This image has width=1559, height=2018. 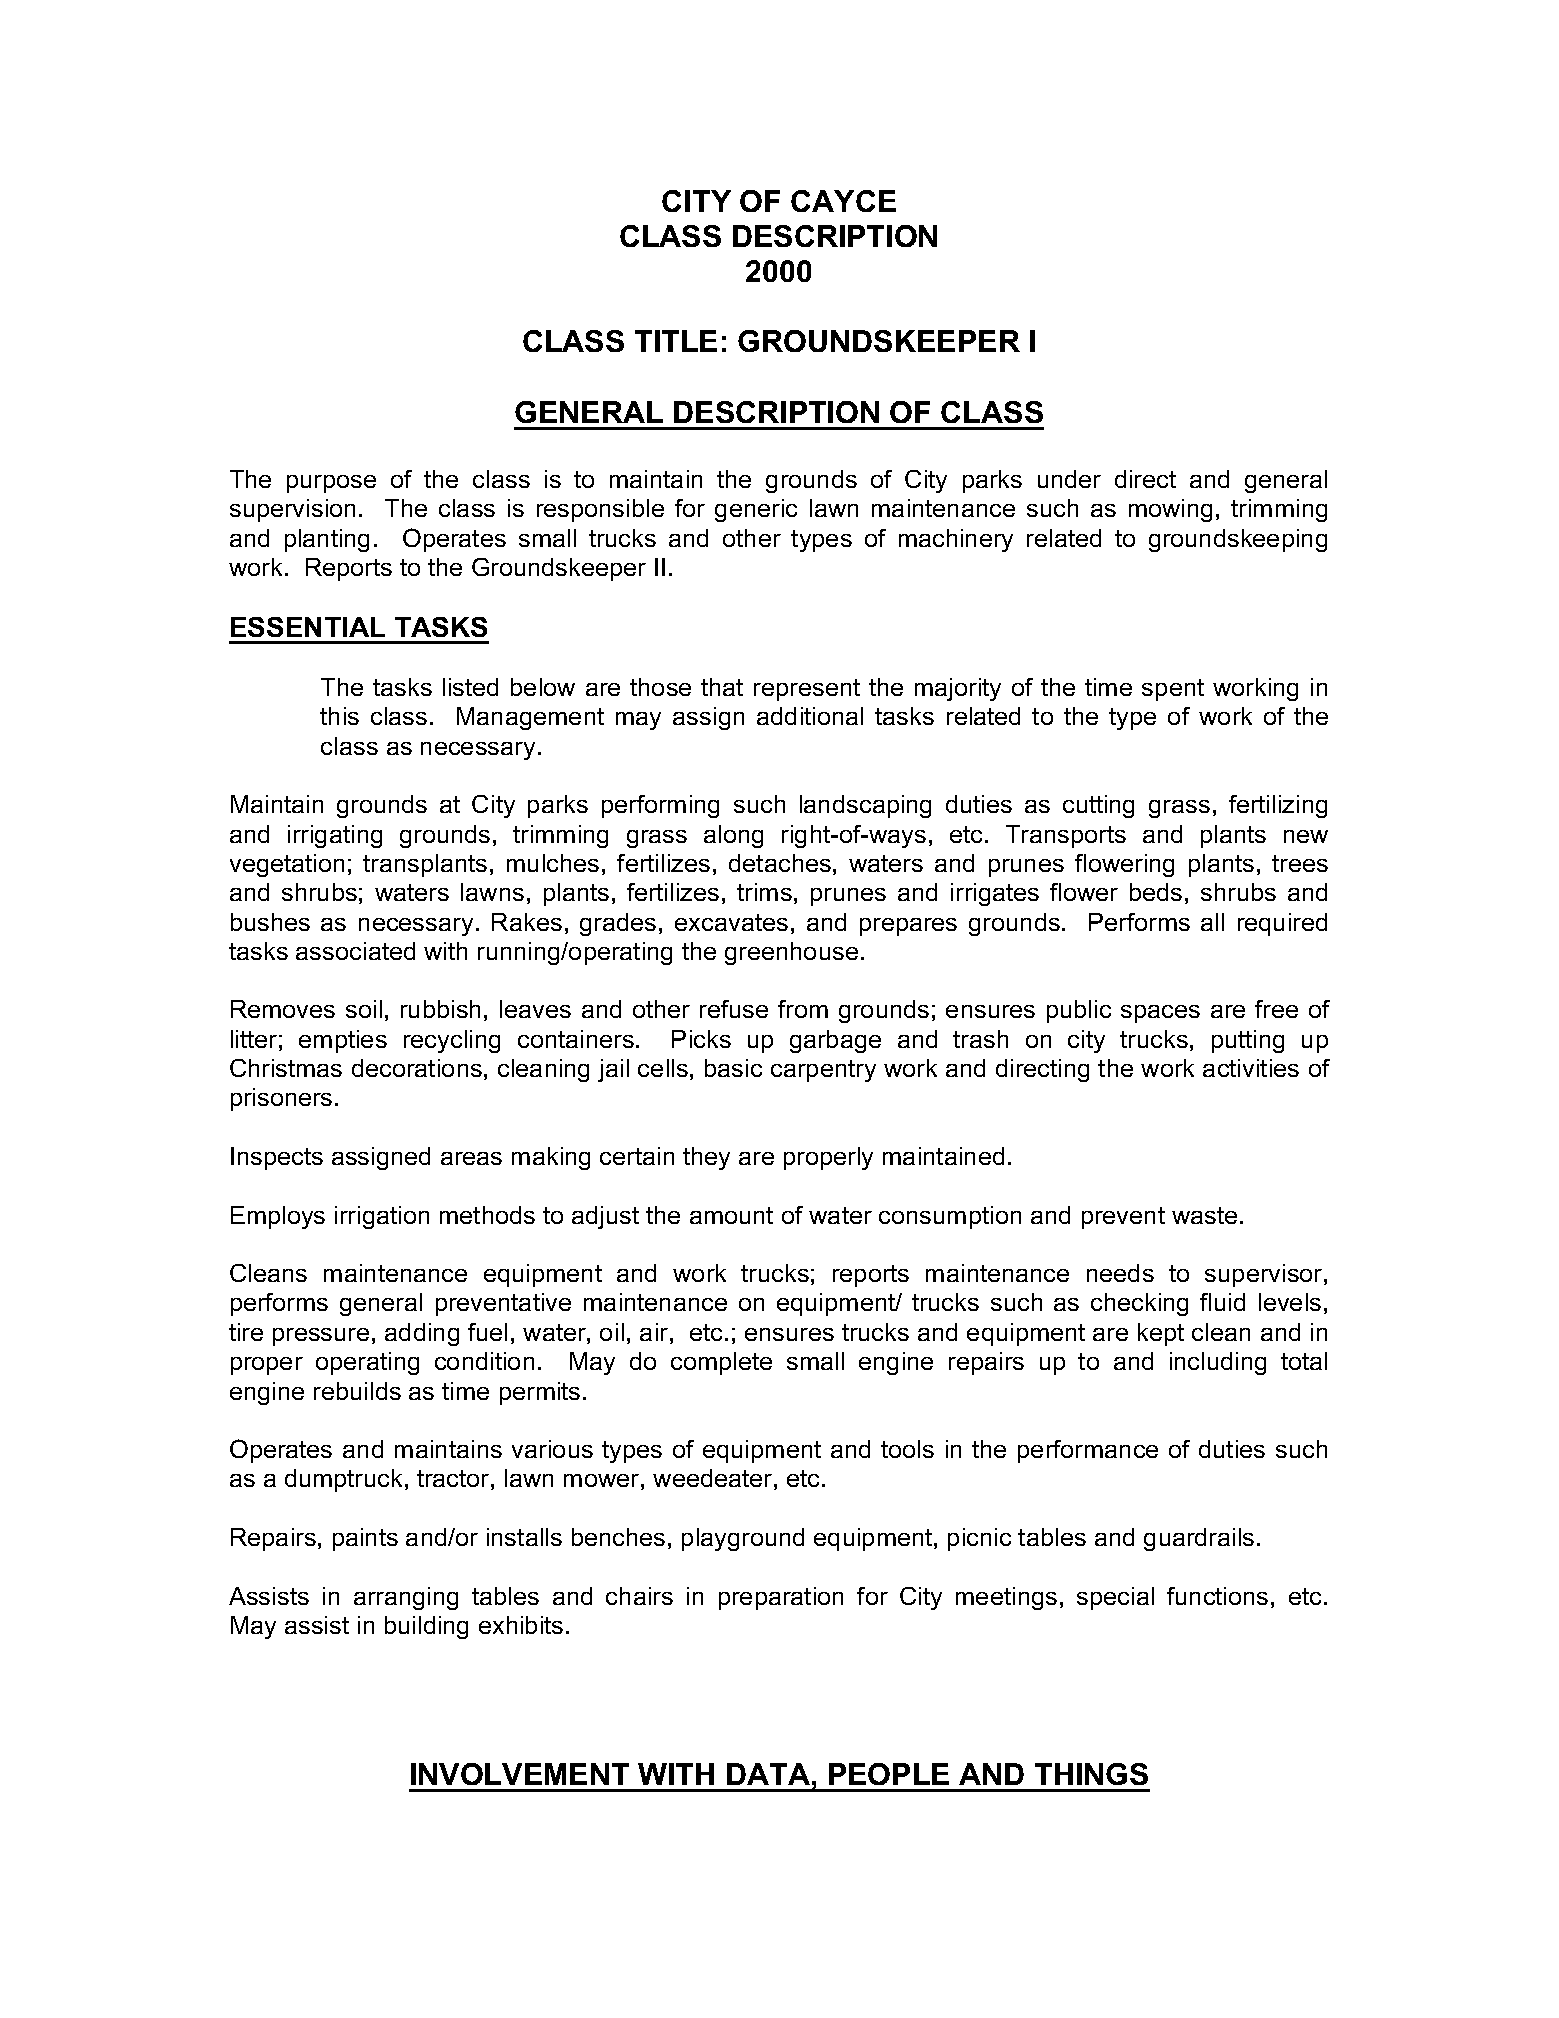 What do you see at coordinates (426, 1627) in the image?
I see `building` at bounding box center [426, 1627].
